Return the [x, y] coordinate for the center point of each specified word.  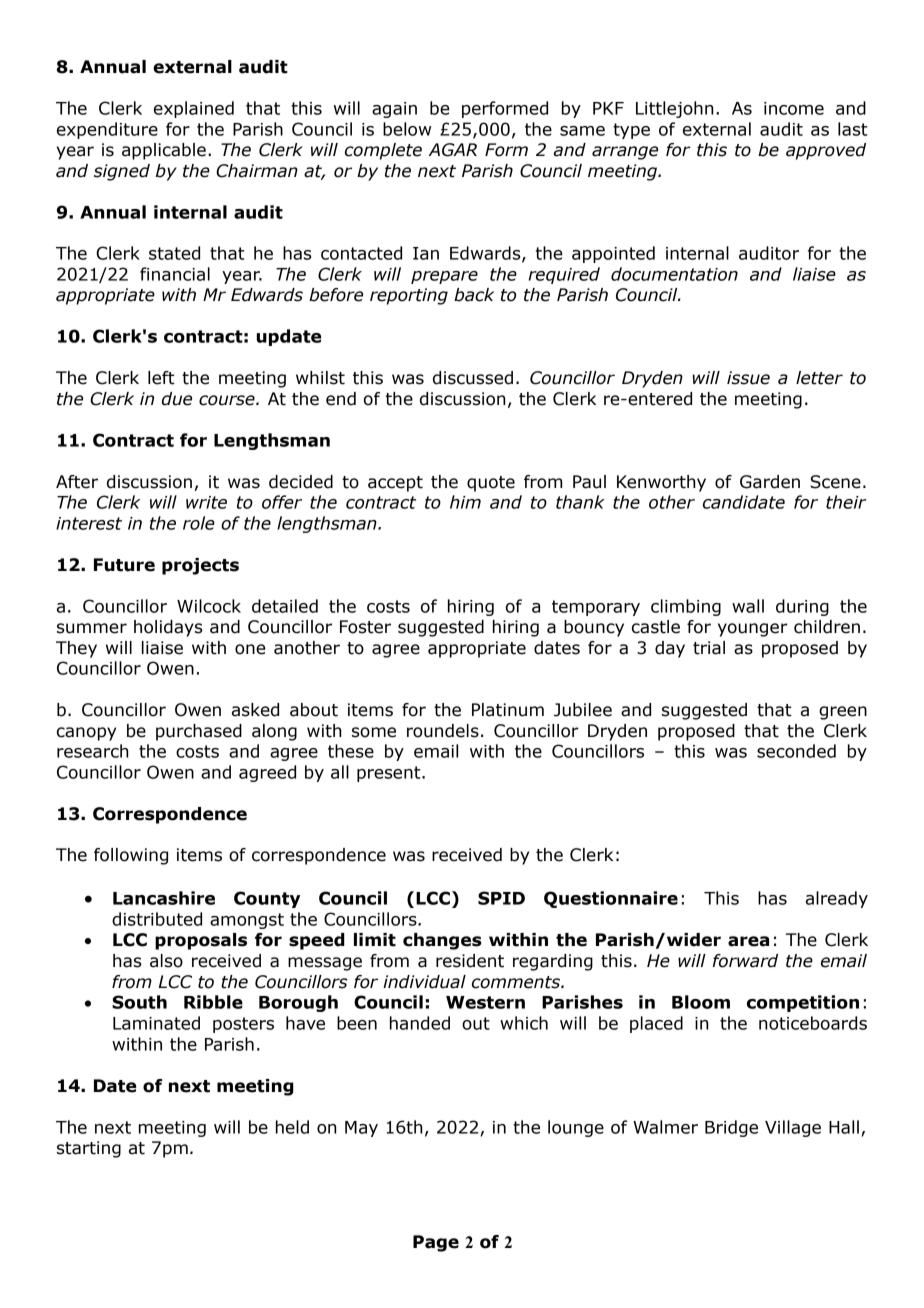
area [748, 941]
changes [442, 941]
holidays [168, 628]
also [166, 961]
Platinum [508, 710]
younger [753, 630]
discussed [473, 378]
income [794, 108]
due [177, 399]
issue [748, 378]
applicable [164, 151]
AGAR [453, 150]
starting [89, 1149]
